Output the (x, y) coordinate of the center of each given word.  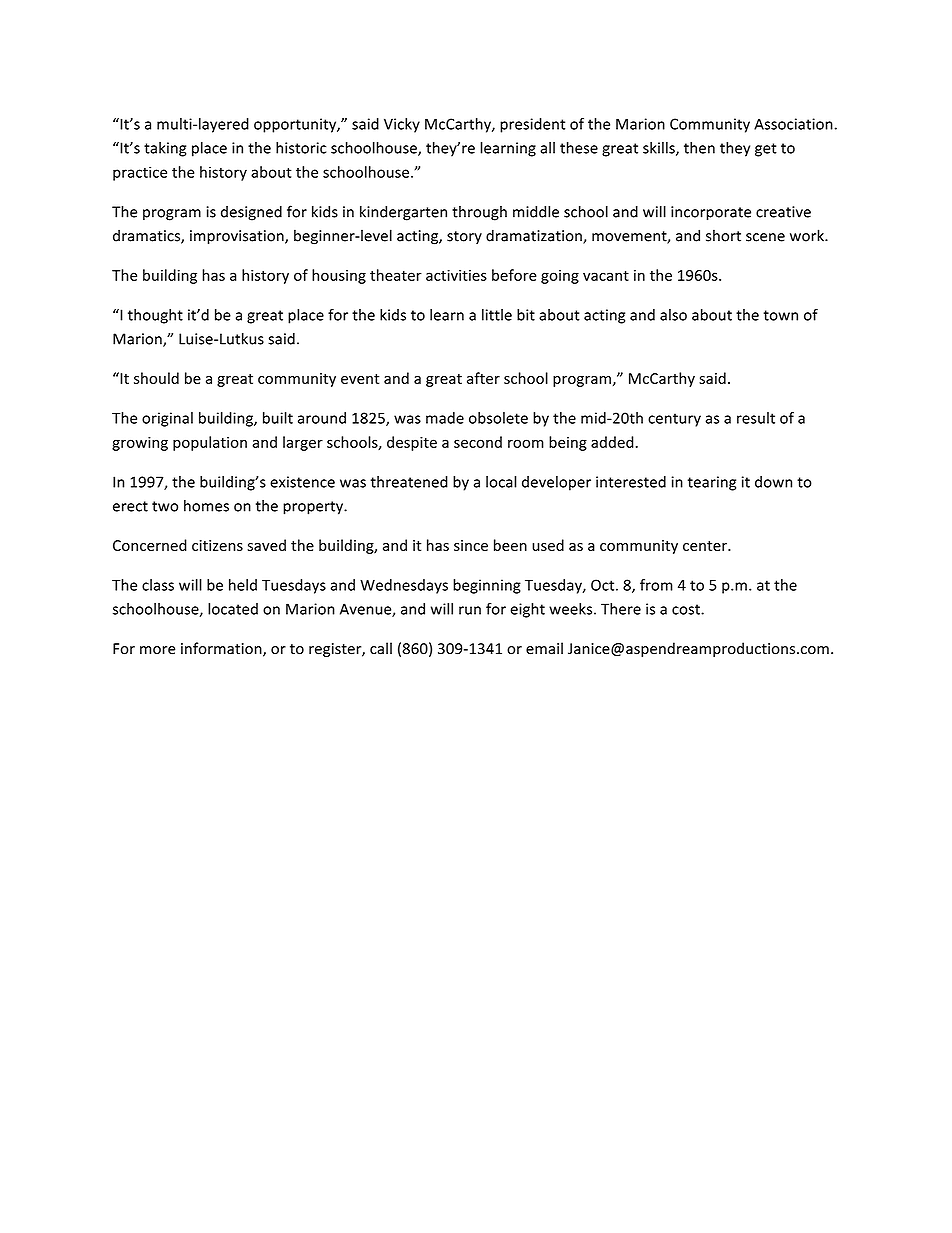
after (483, 378)
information (222, 649)
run (470, 610)
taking (165, 149)
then (699, 148)
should (156, 378)
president (532, 125)
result (756, 418)
